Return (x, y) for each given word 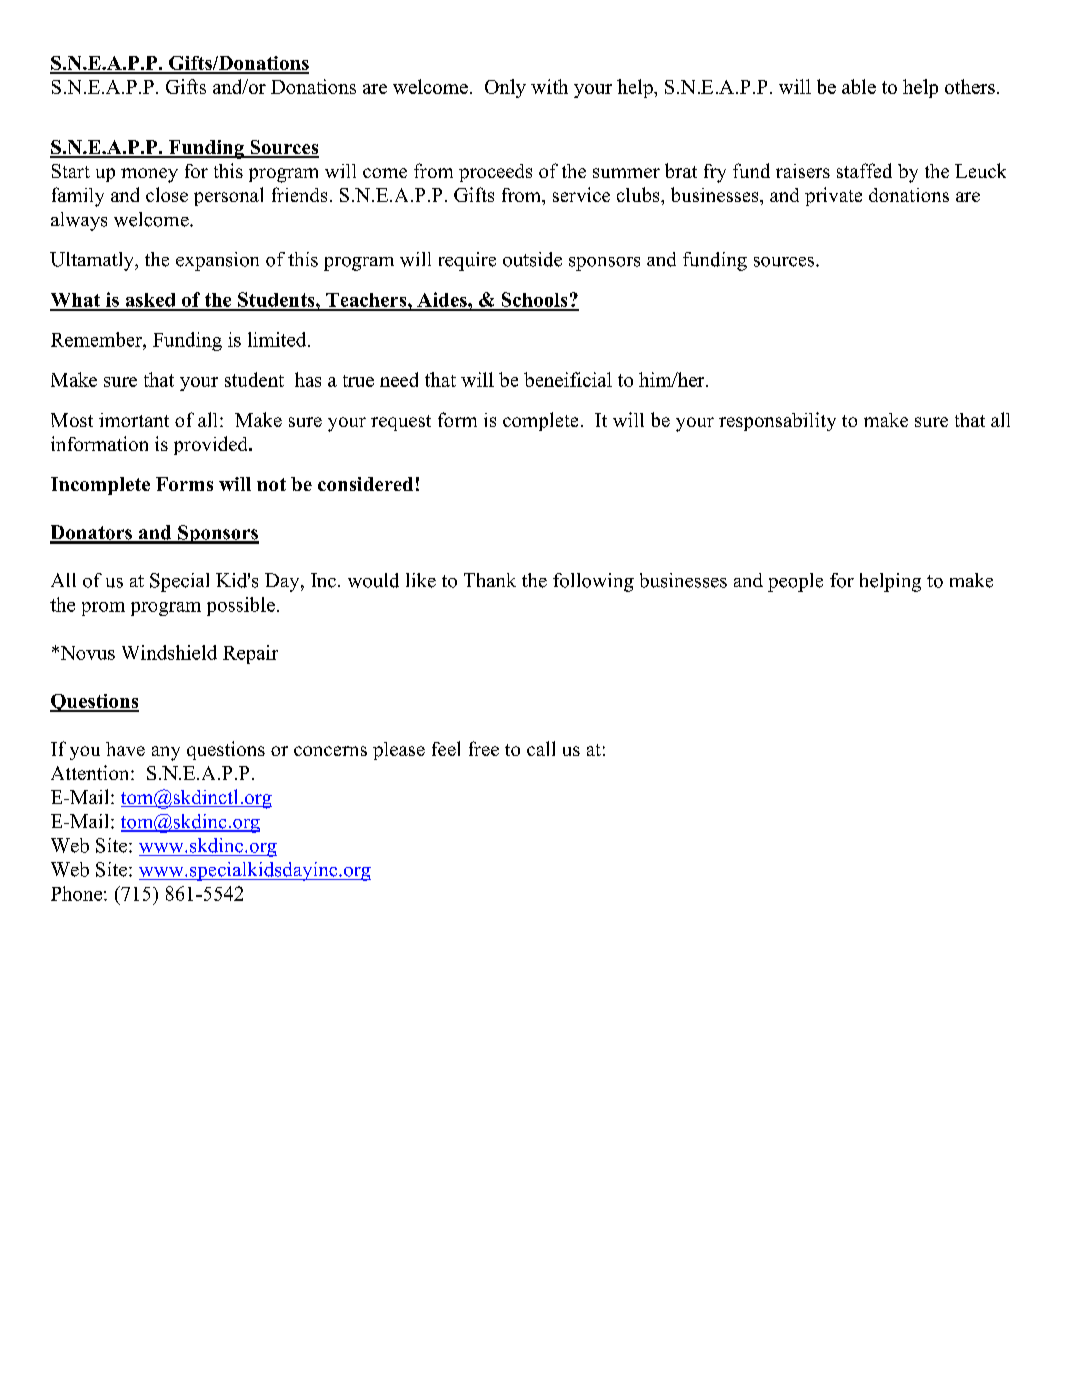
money (149, 175)
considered (365, 484)
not (271, 484)
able (859, 86)
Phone (78, 893)
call (541, 748)
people (795, 582)
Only (505, 88)
